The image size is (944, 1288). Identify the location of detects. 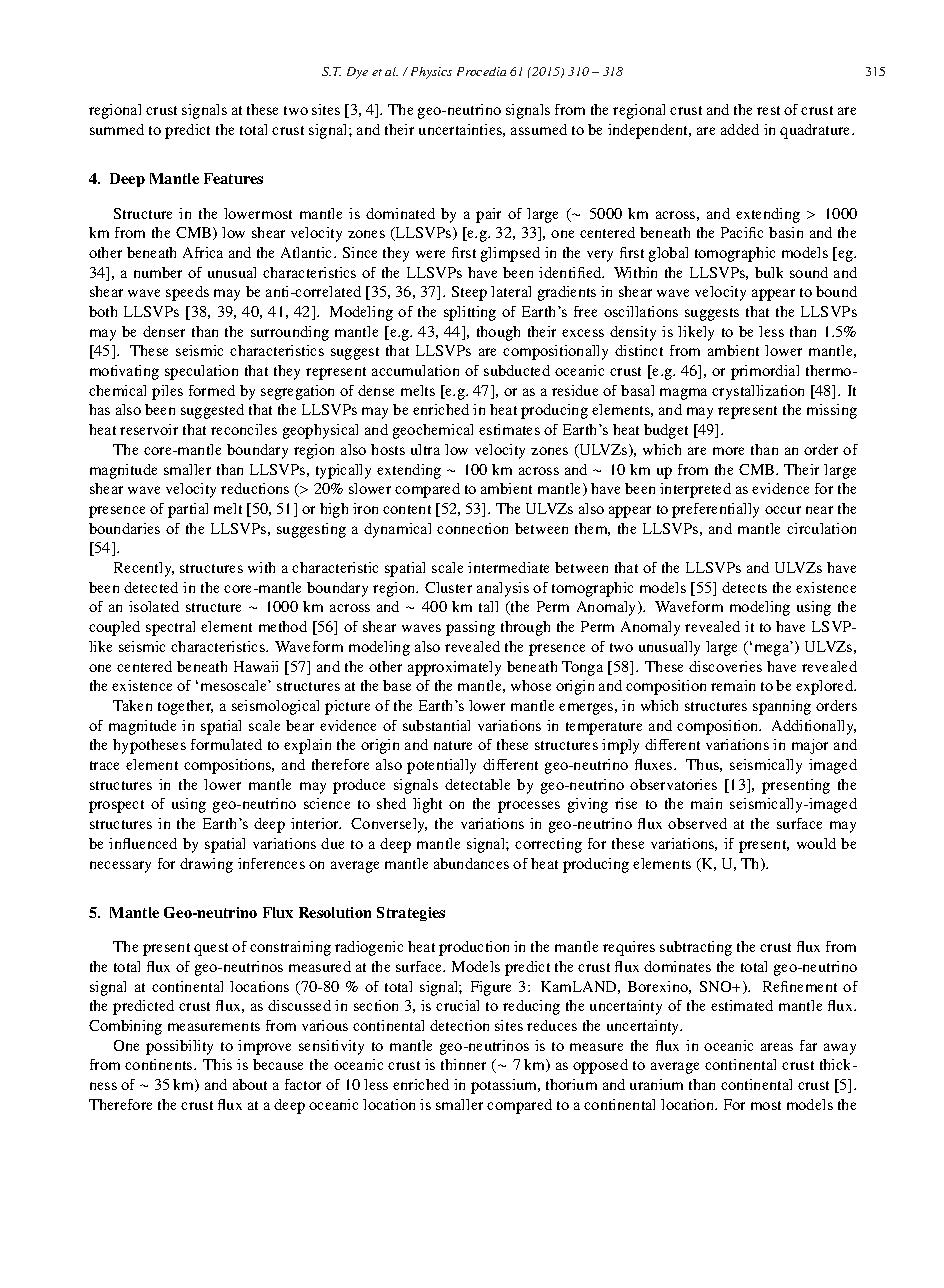
(744, 587).
